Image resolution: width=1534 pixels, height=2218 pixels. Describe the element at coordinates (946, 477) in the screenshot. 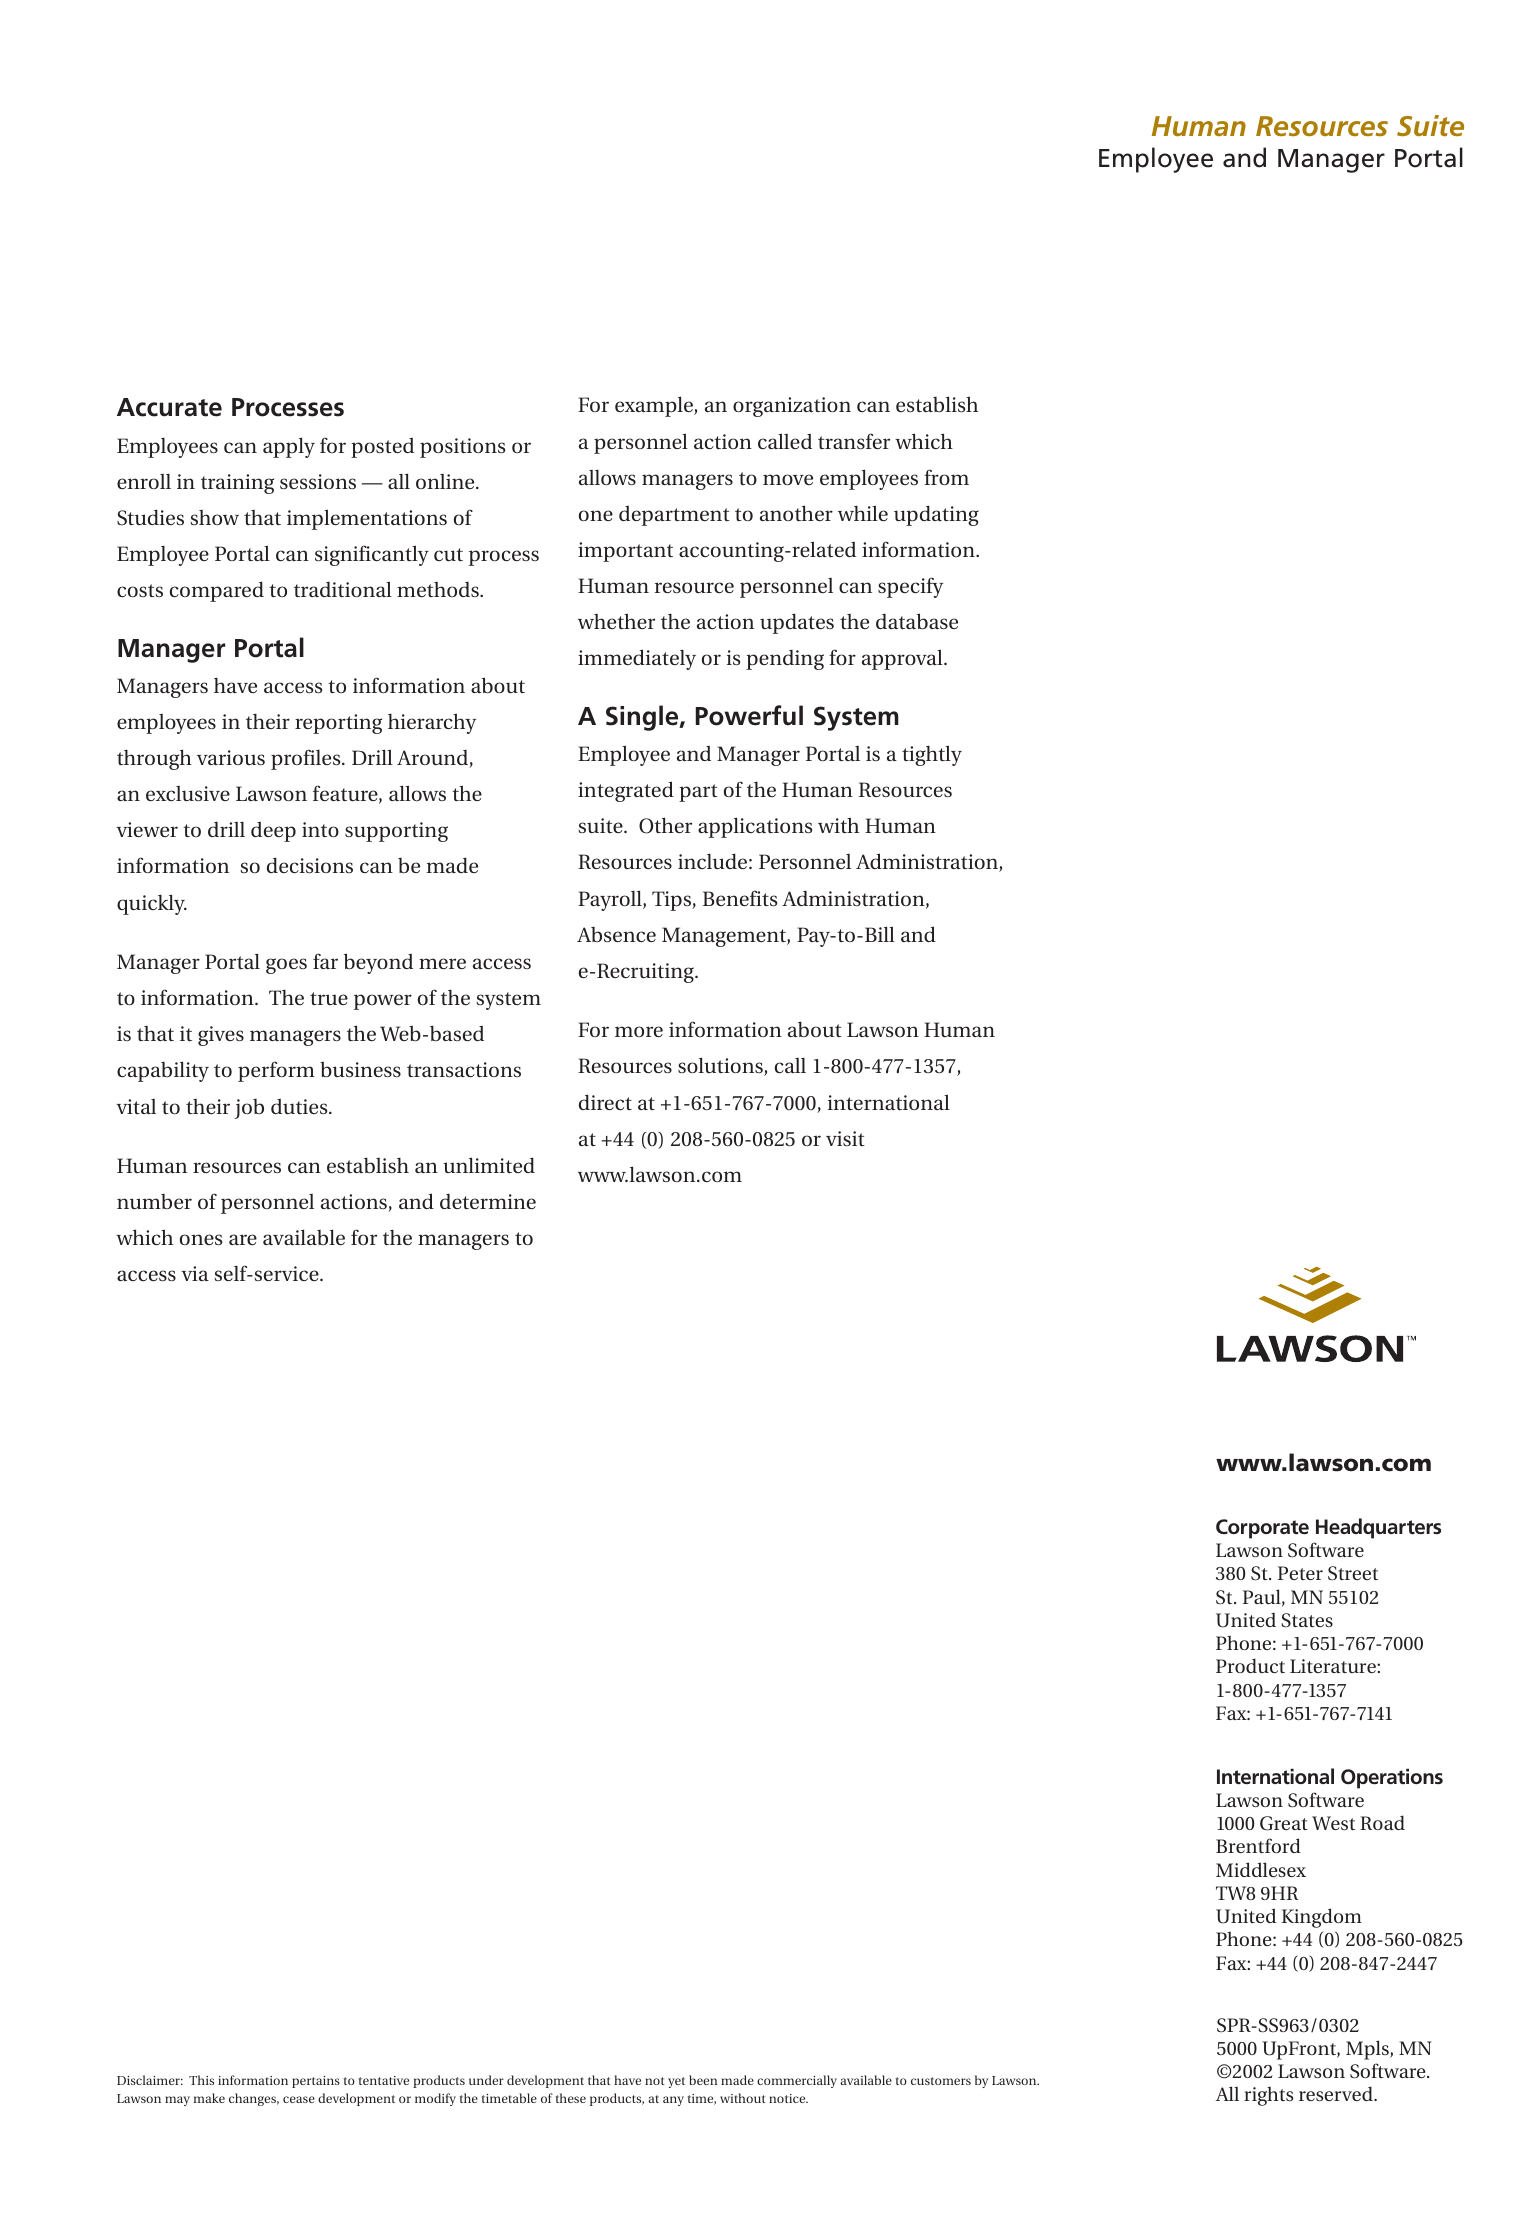

I see `from` at that location.
